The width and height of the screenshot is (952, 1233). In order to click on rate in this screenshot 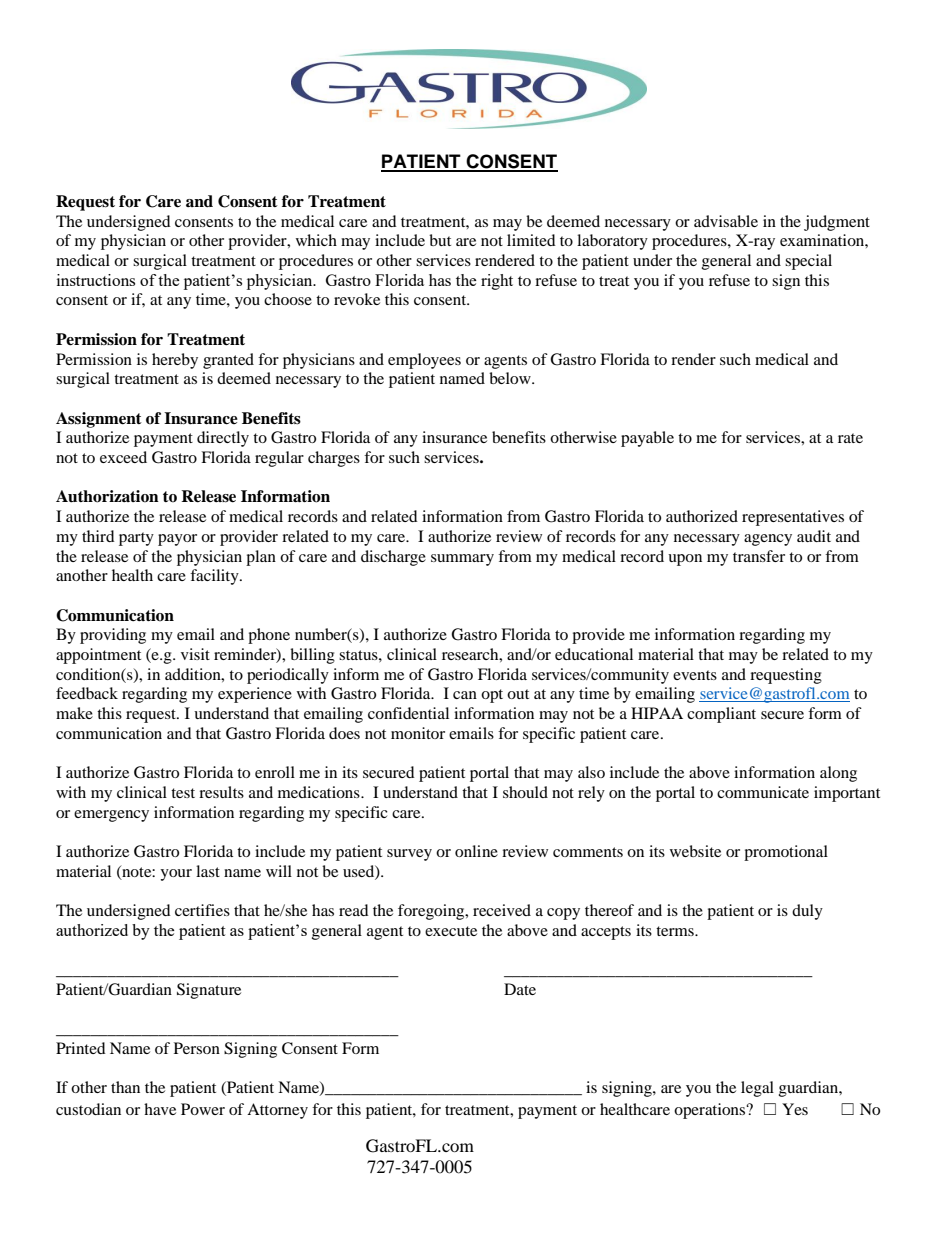, I will do `click(850, 438)`.
